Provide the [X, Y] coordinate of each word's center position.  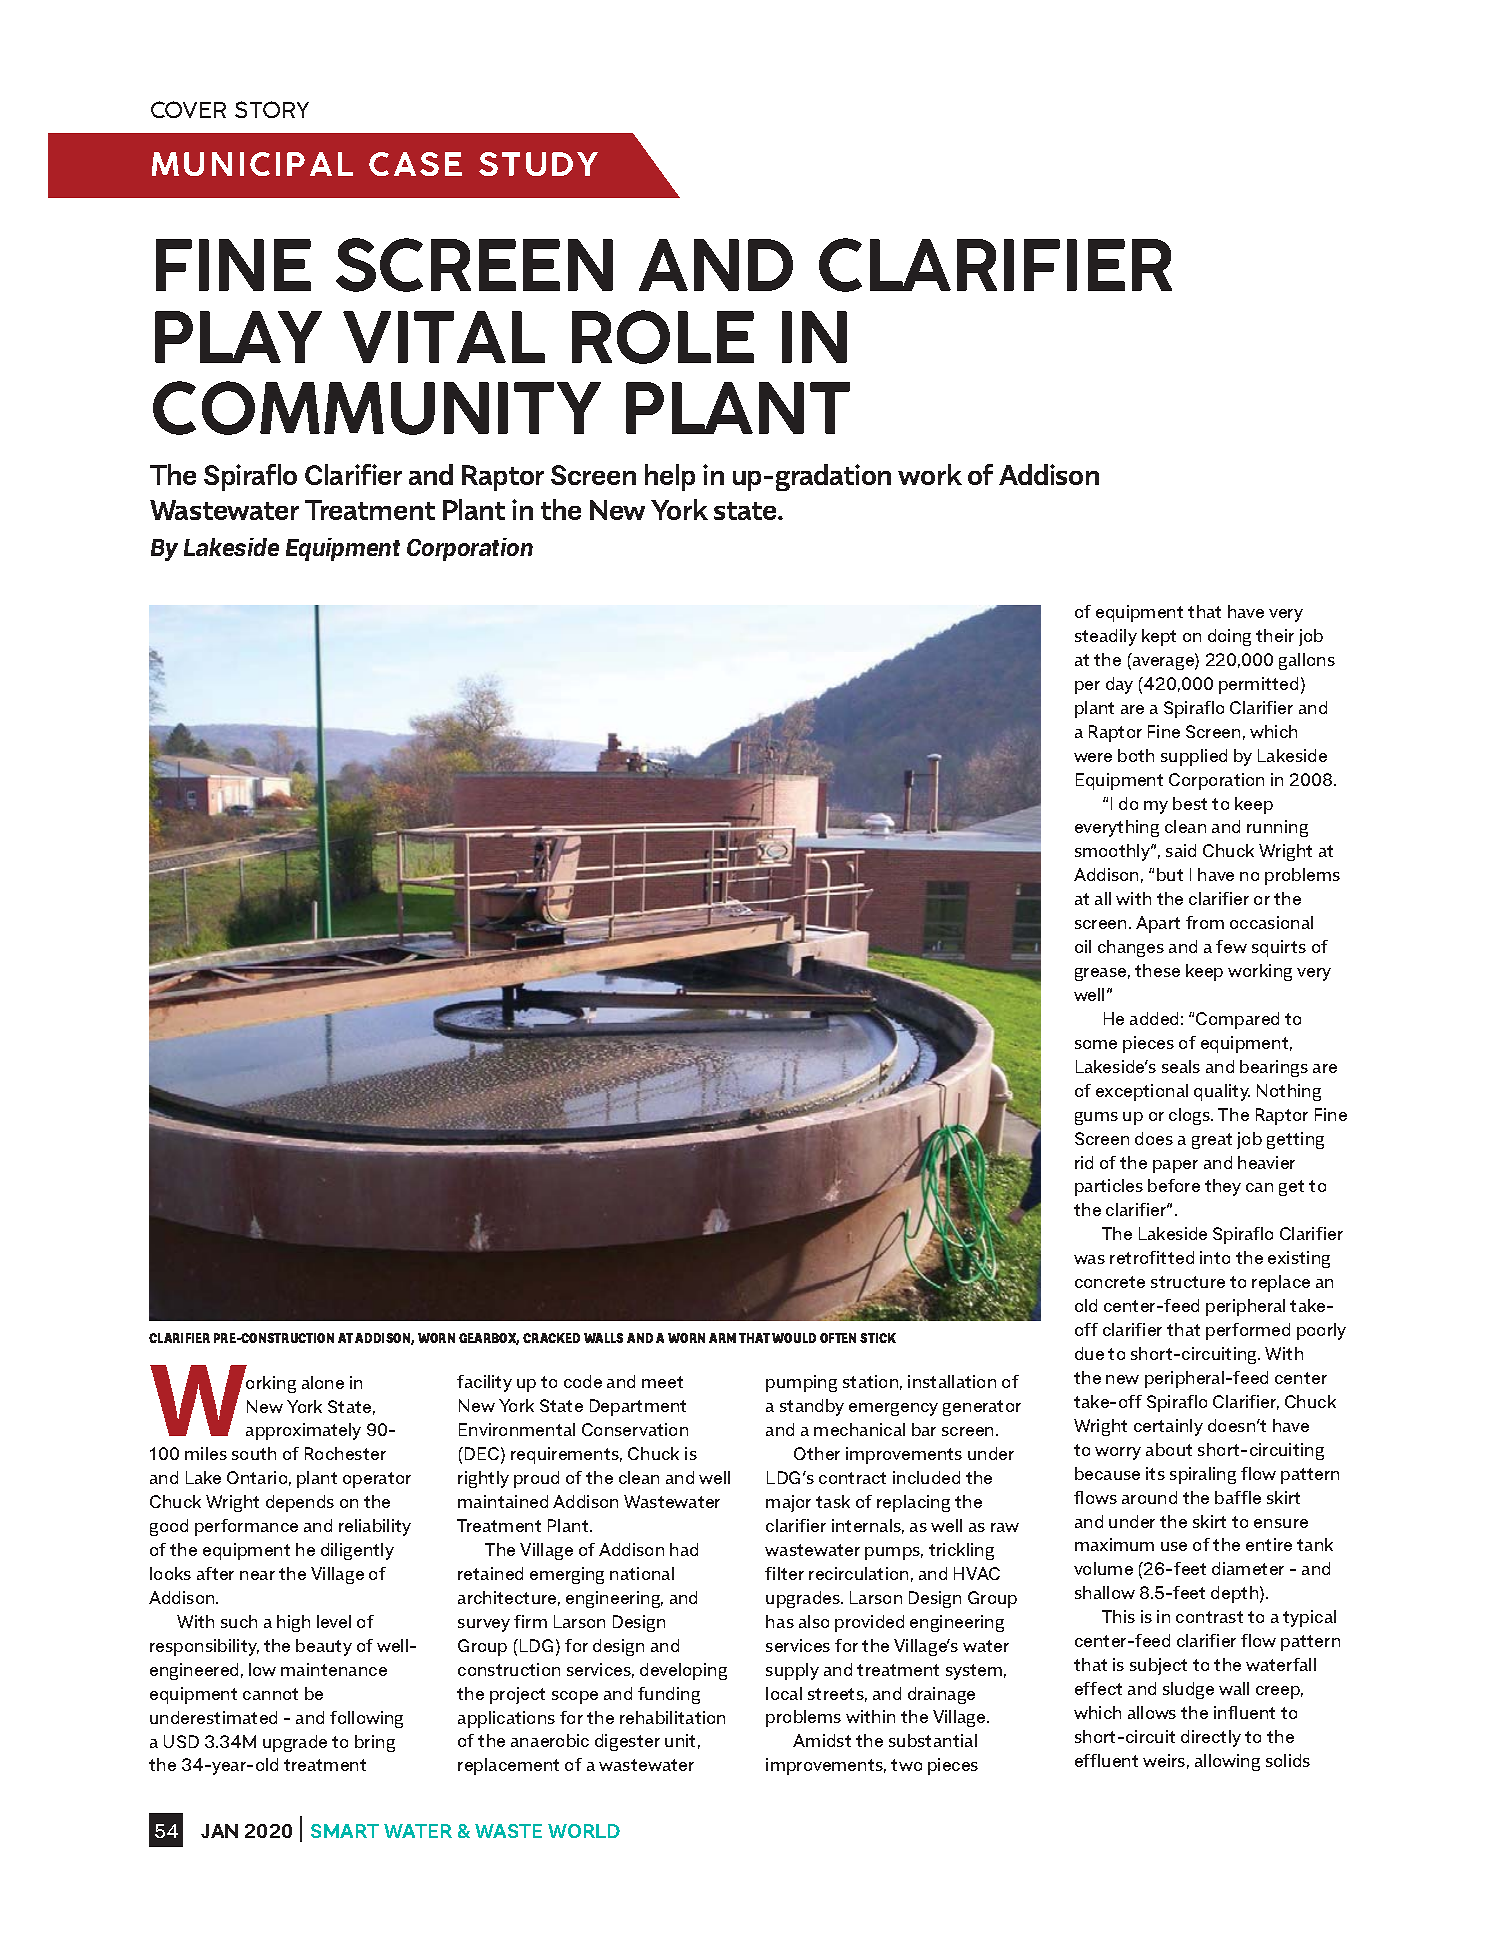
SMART [345, 1831]
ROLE [663, 337]
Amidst [822, 1740]
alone [323, 1382]
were [1093, 757]
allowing [1227, 1762]
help [670, 477]
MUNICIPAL [252, 164]
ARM [722, 1338]
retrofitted [1152, 1257]
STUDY [538, 164]
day [1119, 685]
